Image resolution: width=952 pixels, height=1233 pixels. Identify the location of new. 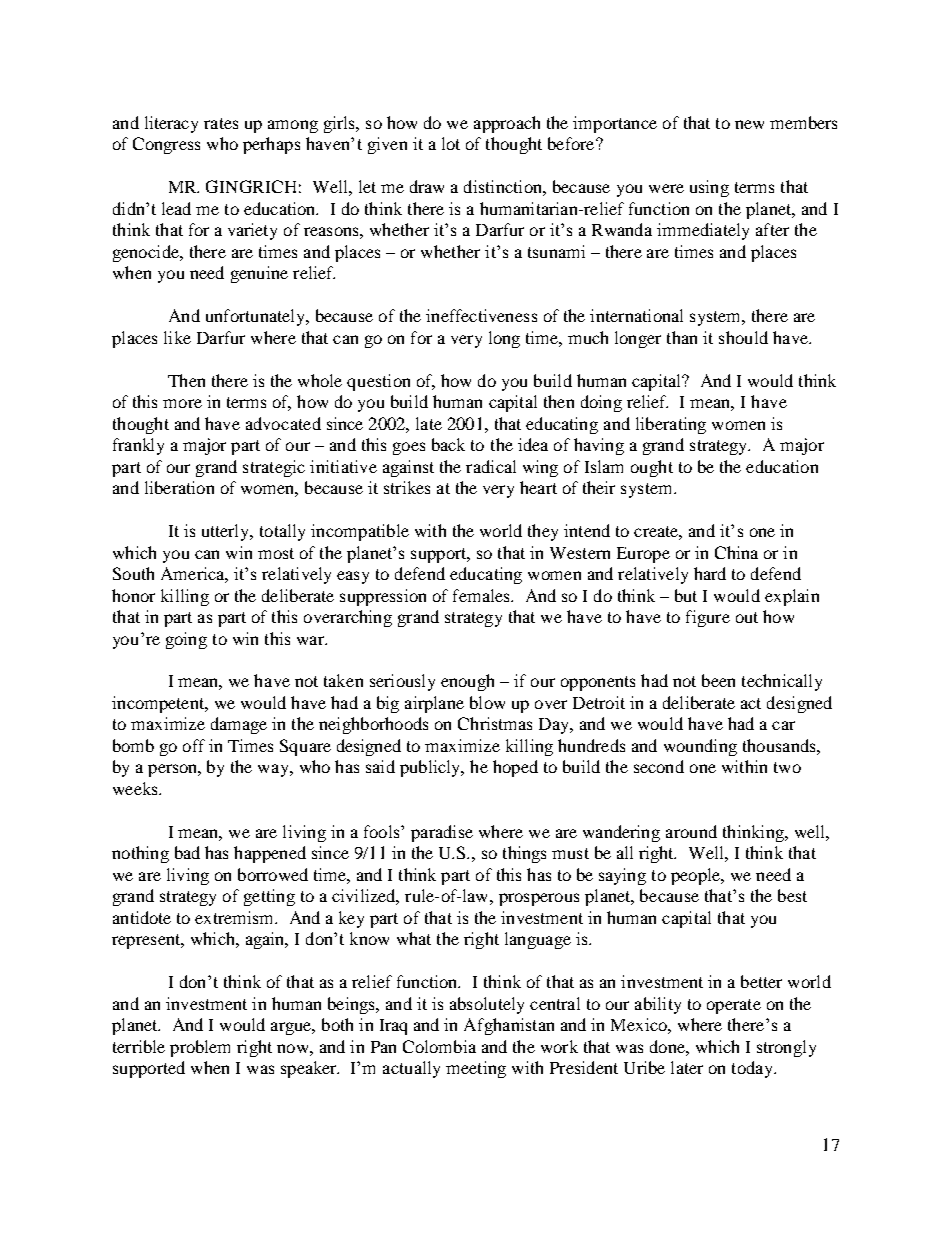
(749, 124).
